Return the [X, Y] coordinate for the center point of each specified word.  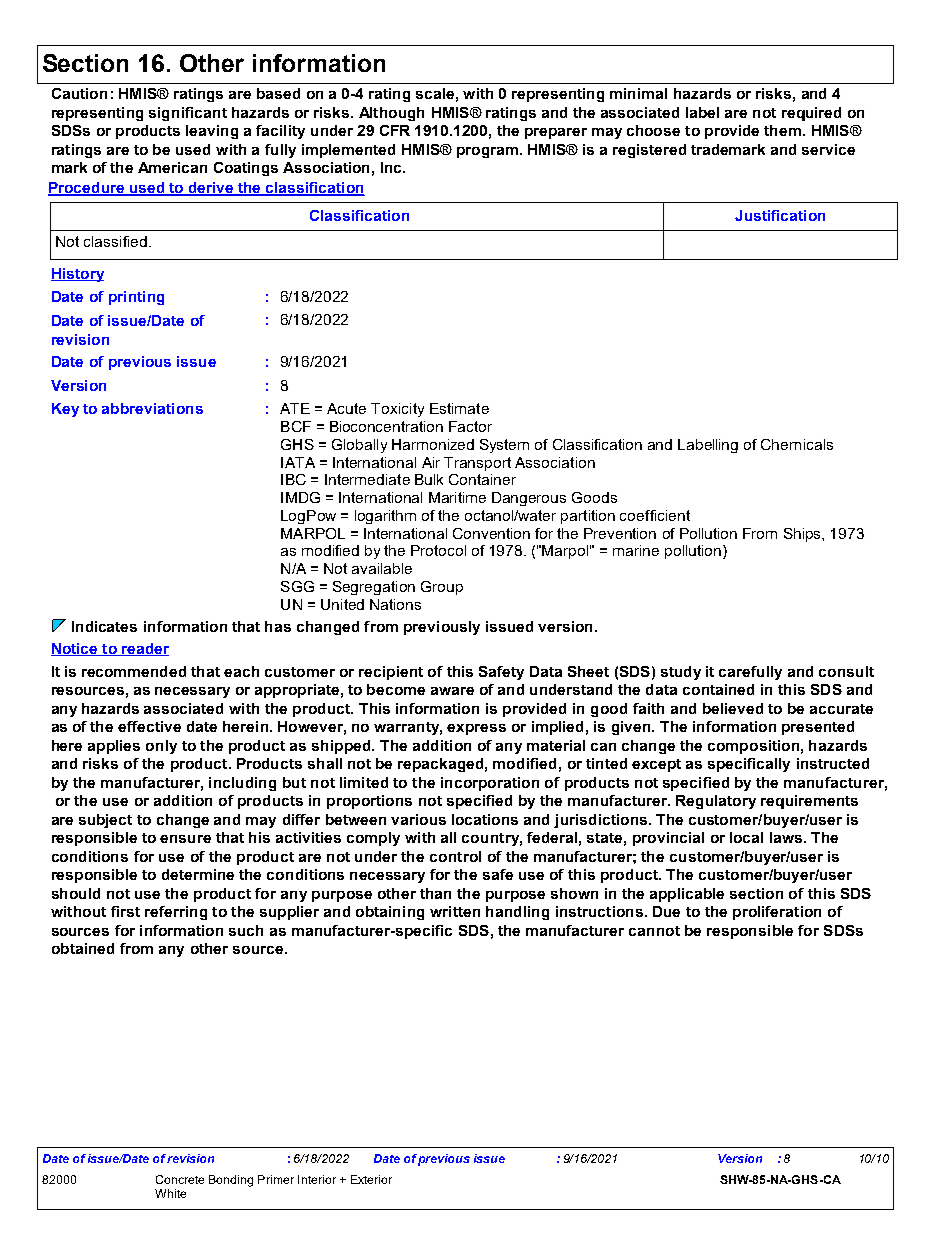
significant [188, 114]
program [487, 152]
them [782, 130]
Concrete [180, 1179]
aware [452, 691]
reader [144, 649]
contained [718, 689]
